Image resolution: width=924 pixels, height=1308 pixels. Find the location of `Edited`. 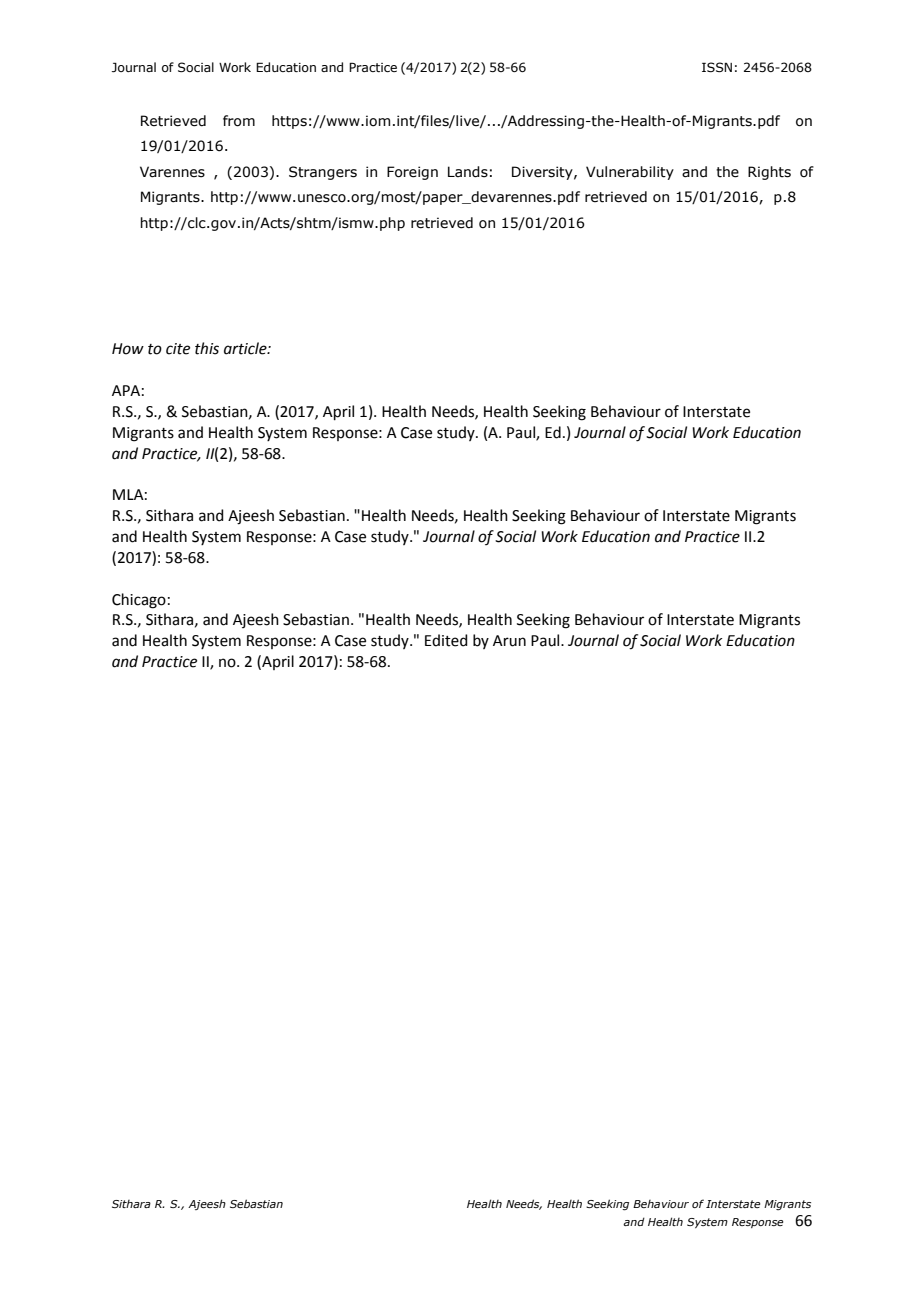

Edited is located at coordinates (446, 640).
